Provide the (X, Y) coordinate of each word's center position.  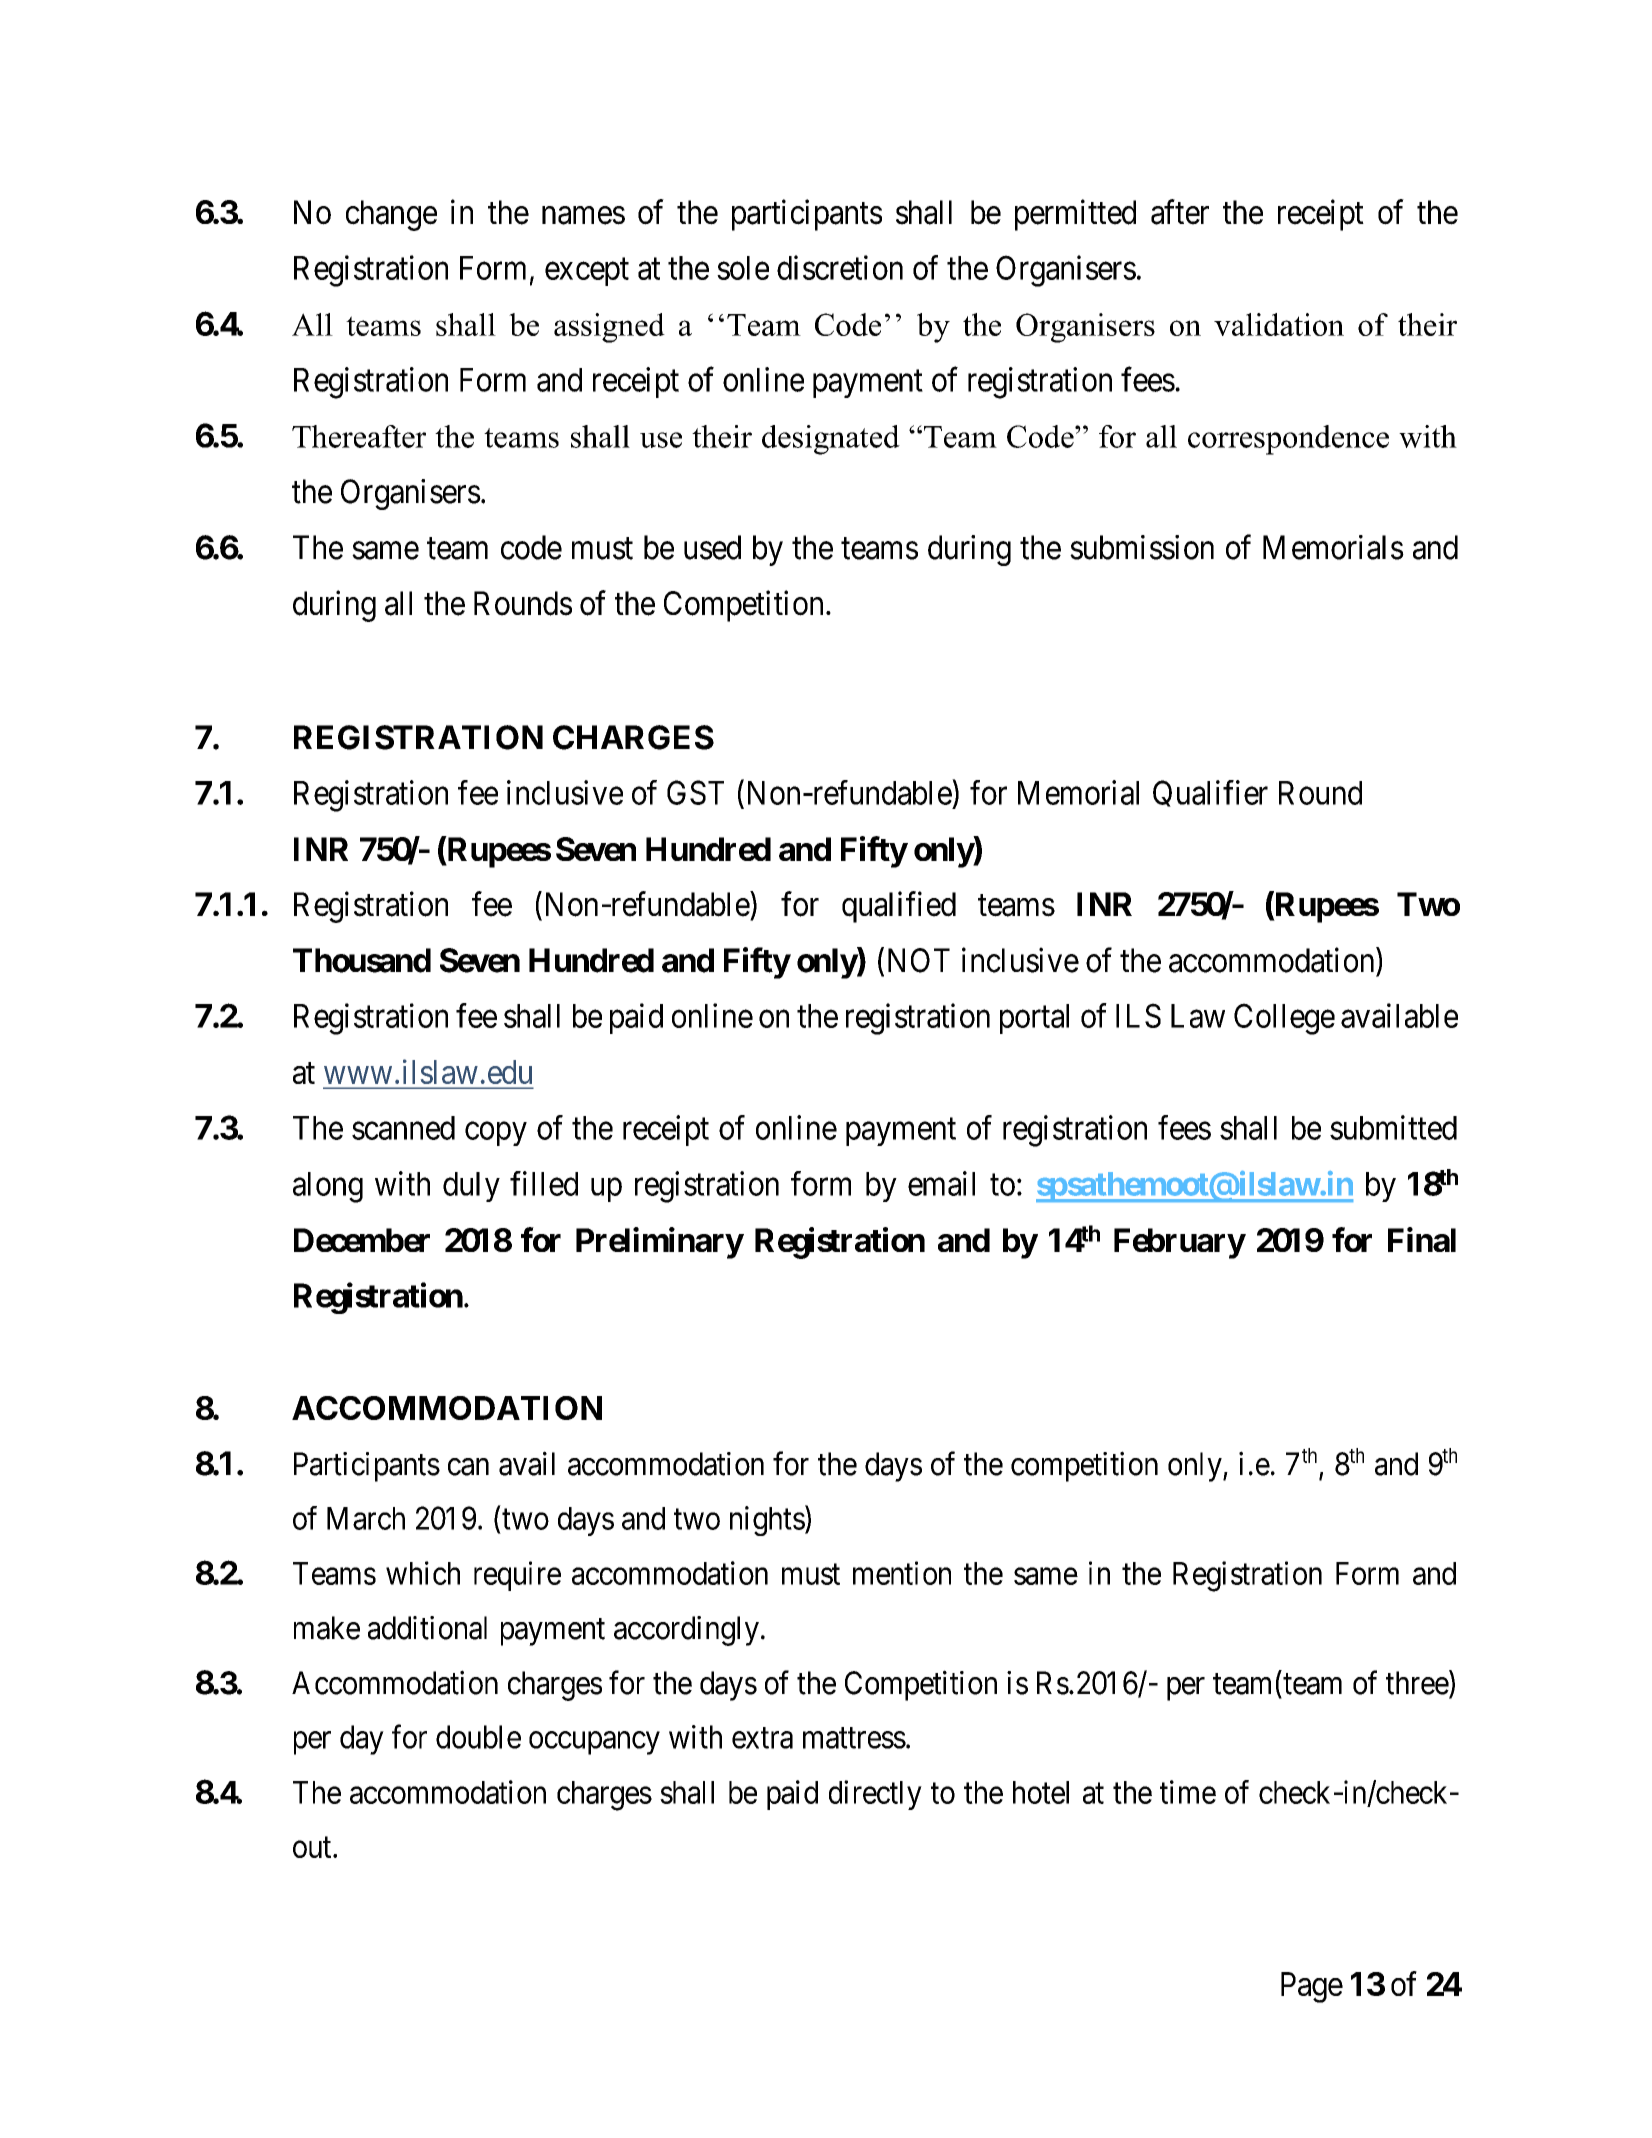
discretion (840, 267)
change (391, 215)
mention (902, 1573)
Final (1422, 1239)
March (366, 1518)
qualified (899, 907)
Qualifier (1210, 793)
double (478, 1737)
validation (1279, 324)
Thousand (362, 960)
